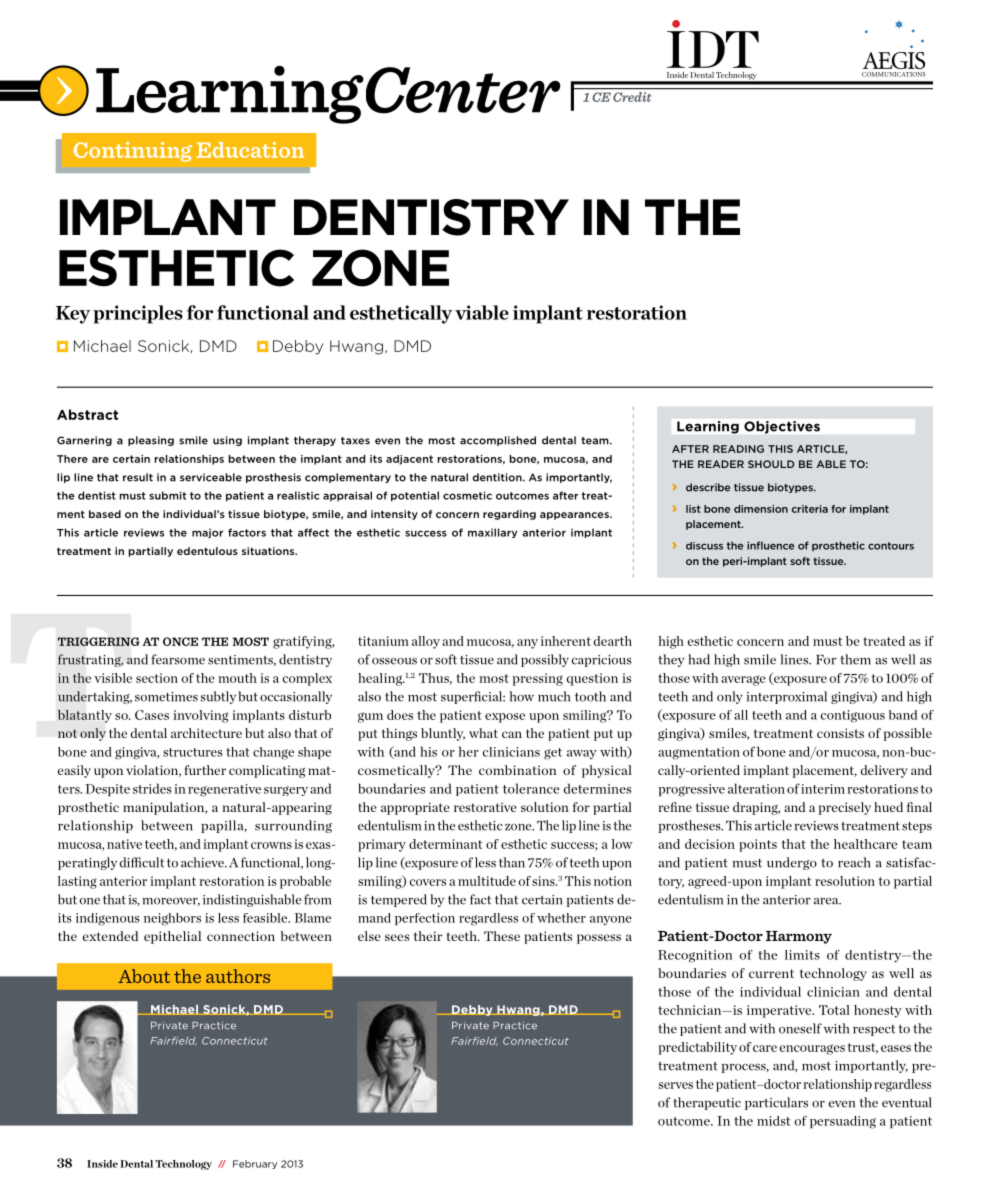 This page has height=1204, width=996. Describe the element at coordinates (133, 152) in the page. I see `Continuing` at that location.
